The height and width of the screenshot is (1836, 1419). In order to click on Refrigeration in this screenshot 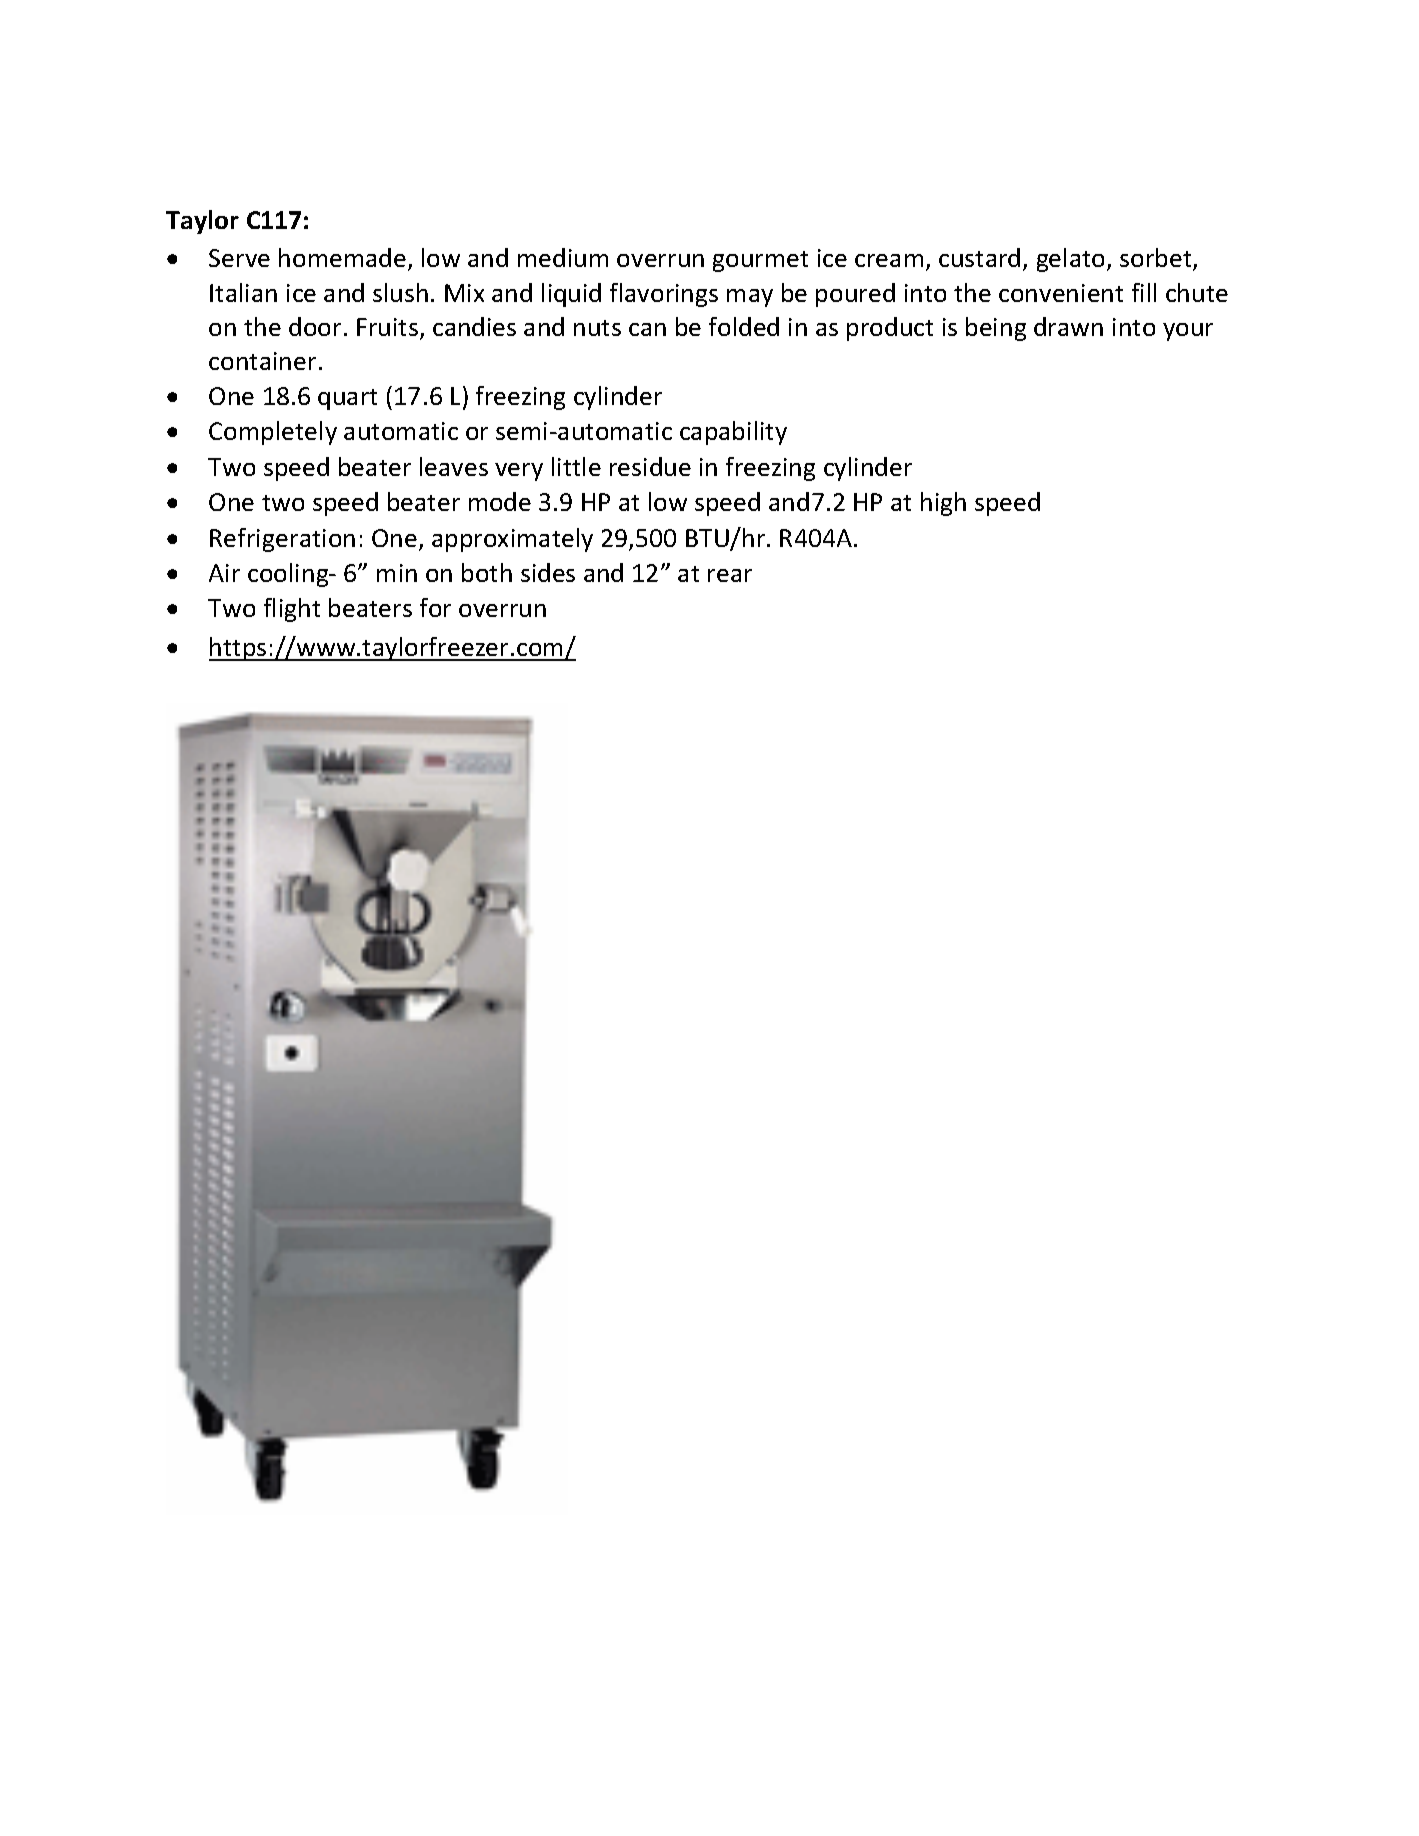, I will do `click(282, 540)`.
